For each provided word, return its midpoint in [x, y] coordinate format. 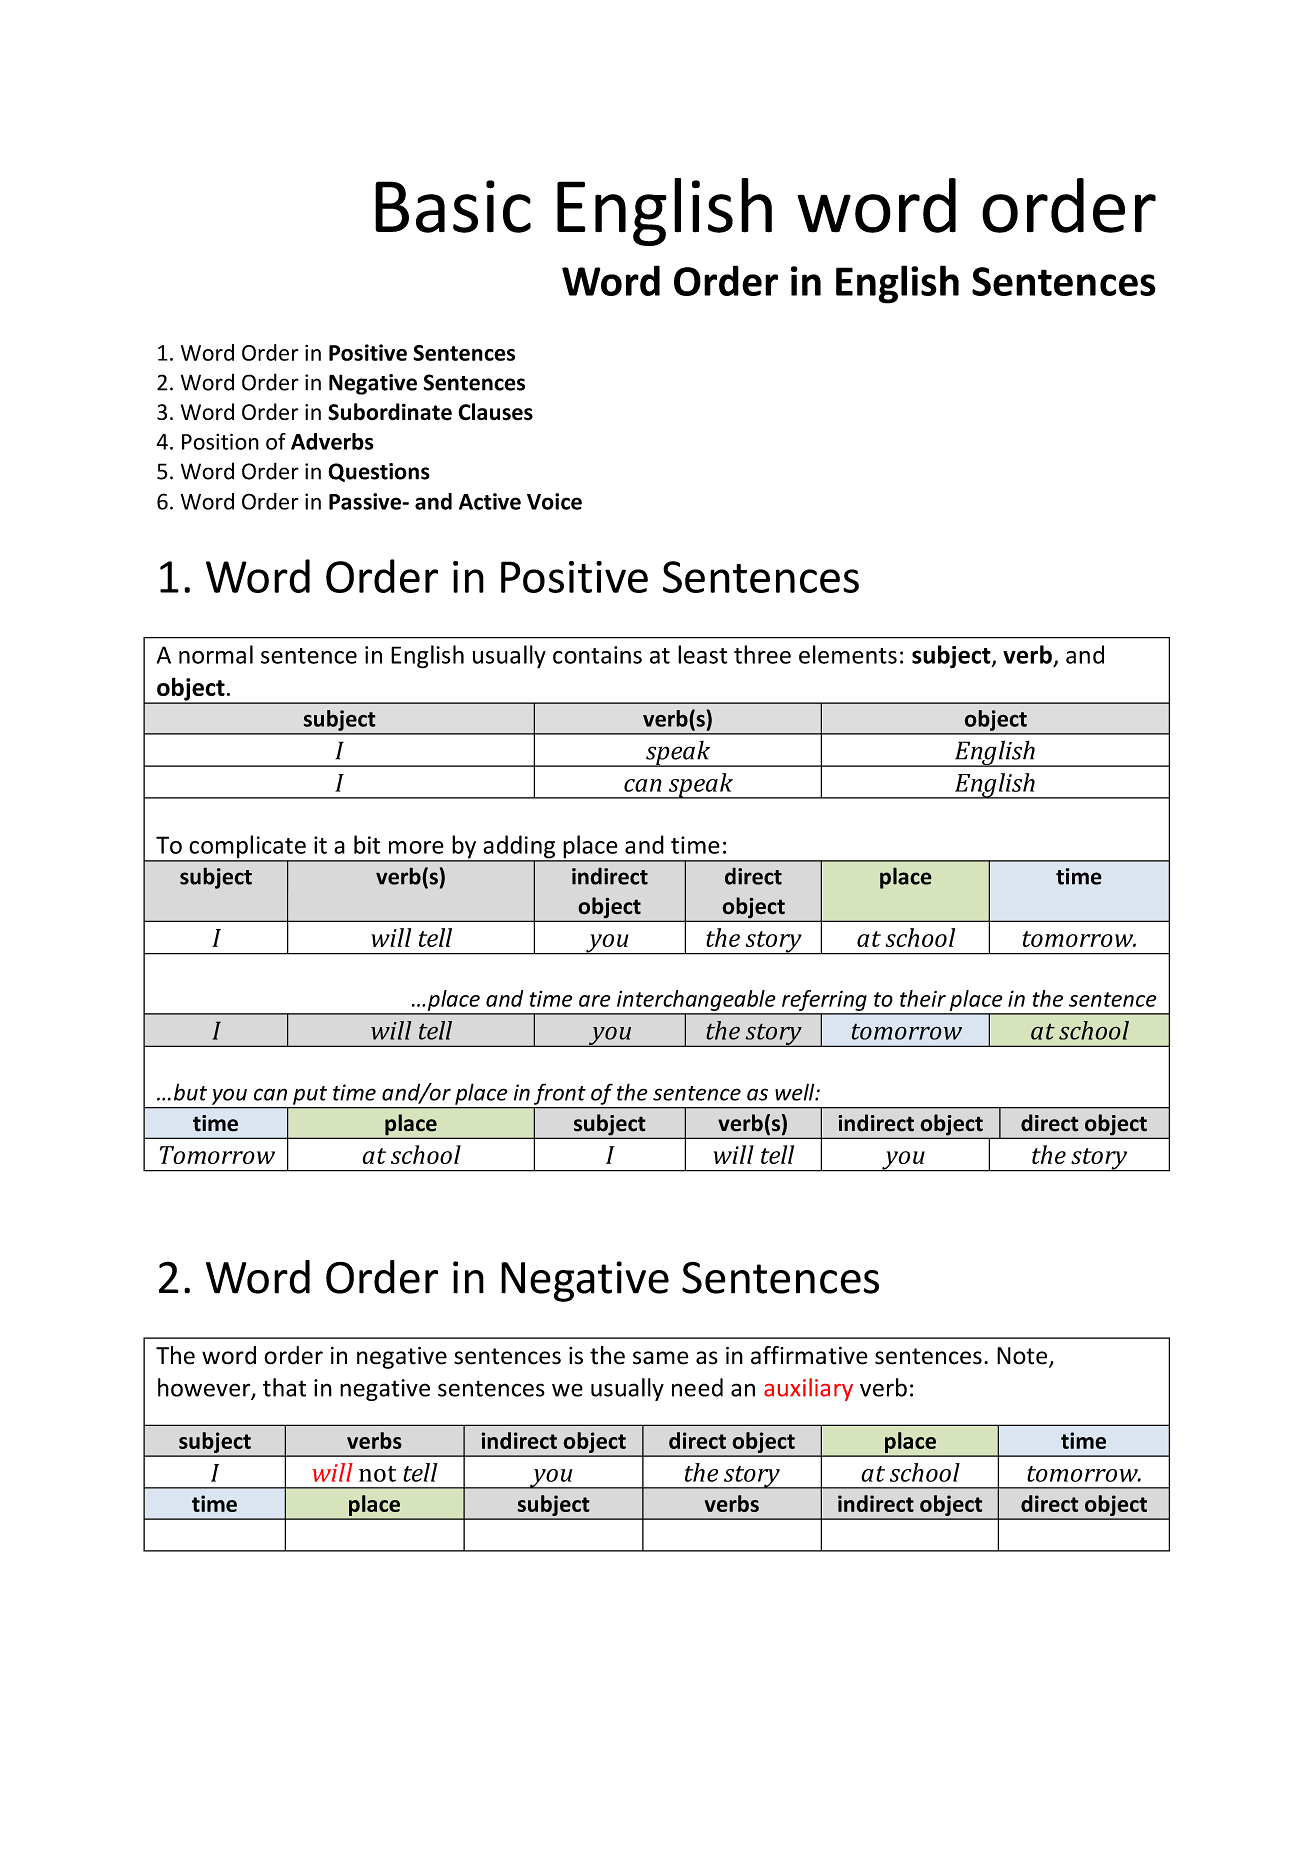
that [284, 1387]
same [660, 1358]
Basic [453, 206]
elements [848, 654]
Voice [554, 501]
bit [367, 844]
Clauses [495, 412]
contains [597, 655]
